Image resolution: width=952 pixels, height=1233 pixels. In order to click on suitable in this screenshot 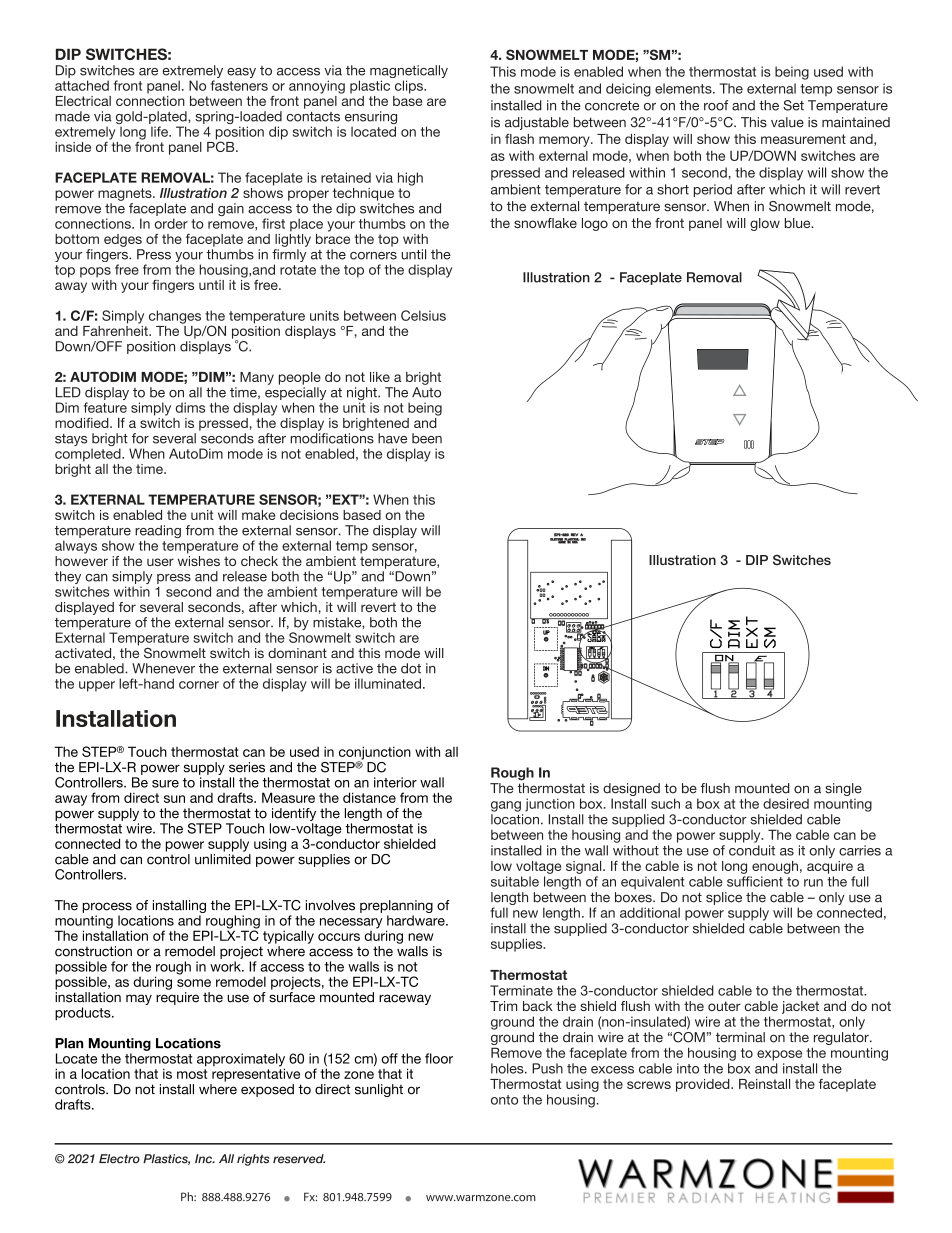, I will do `click(515, 881)`.
